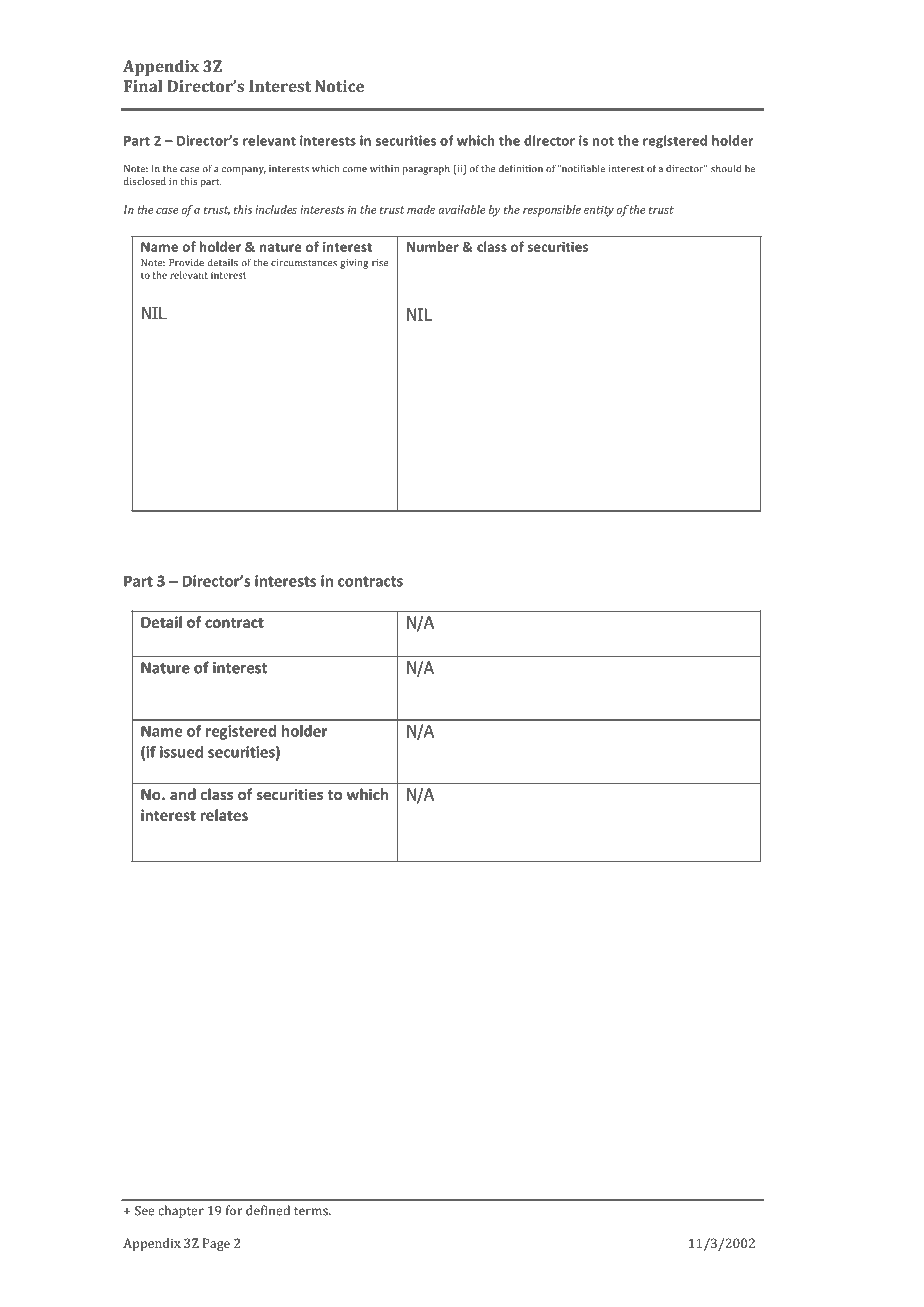  I want to click on entity, so click(599, 211).
